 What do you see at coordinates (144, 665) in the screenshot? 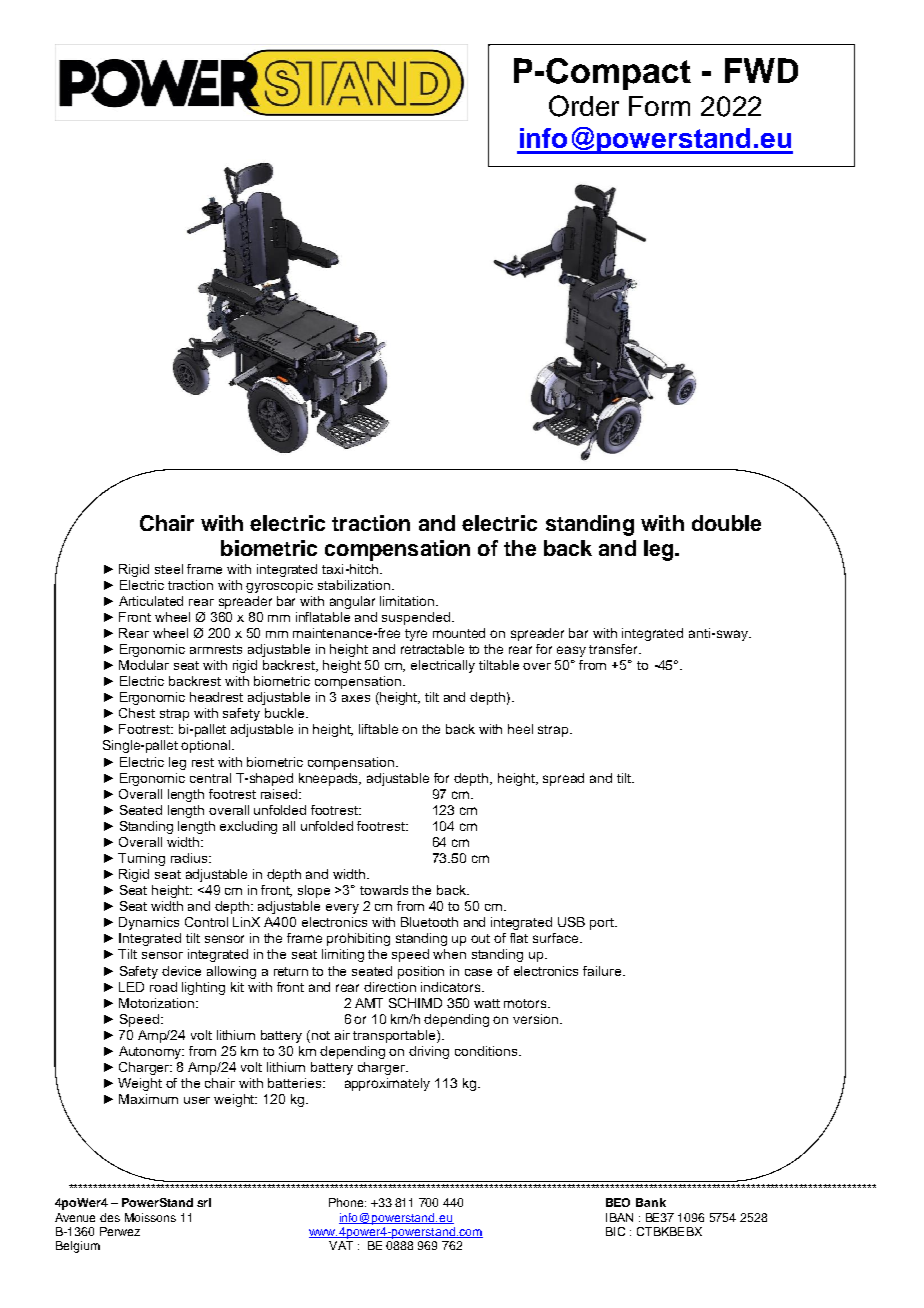
I see `Modular` at bounding box center [144, 665].
